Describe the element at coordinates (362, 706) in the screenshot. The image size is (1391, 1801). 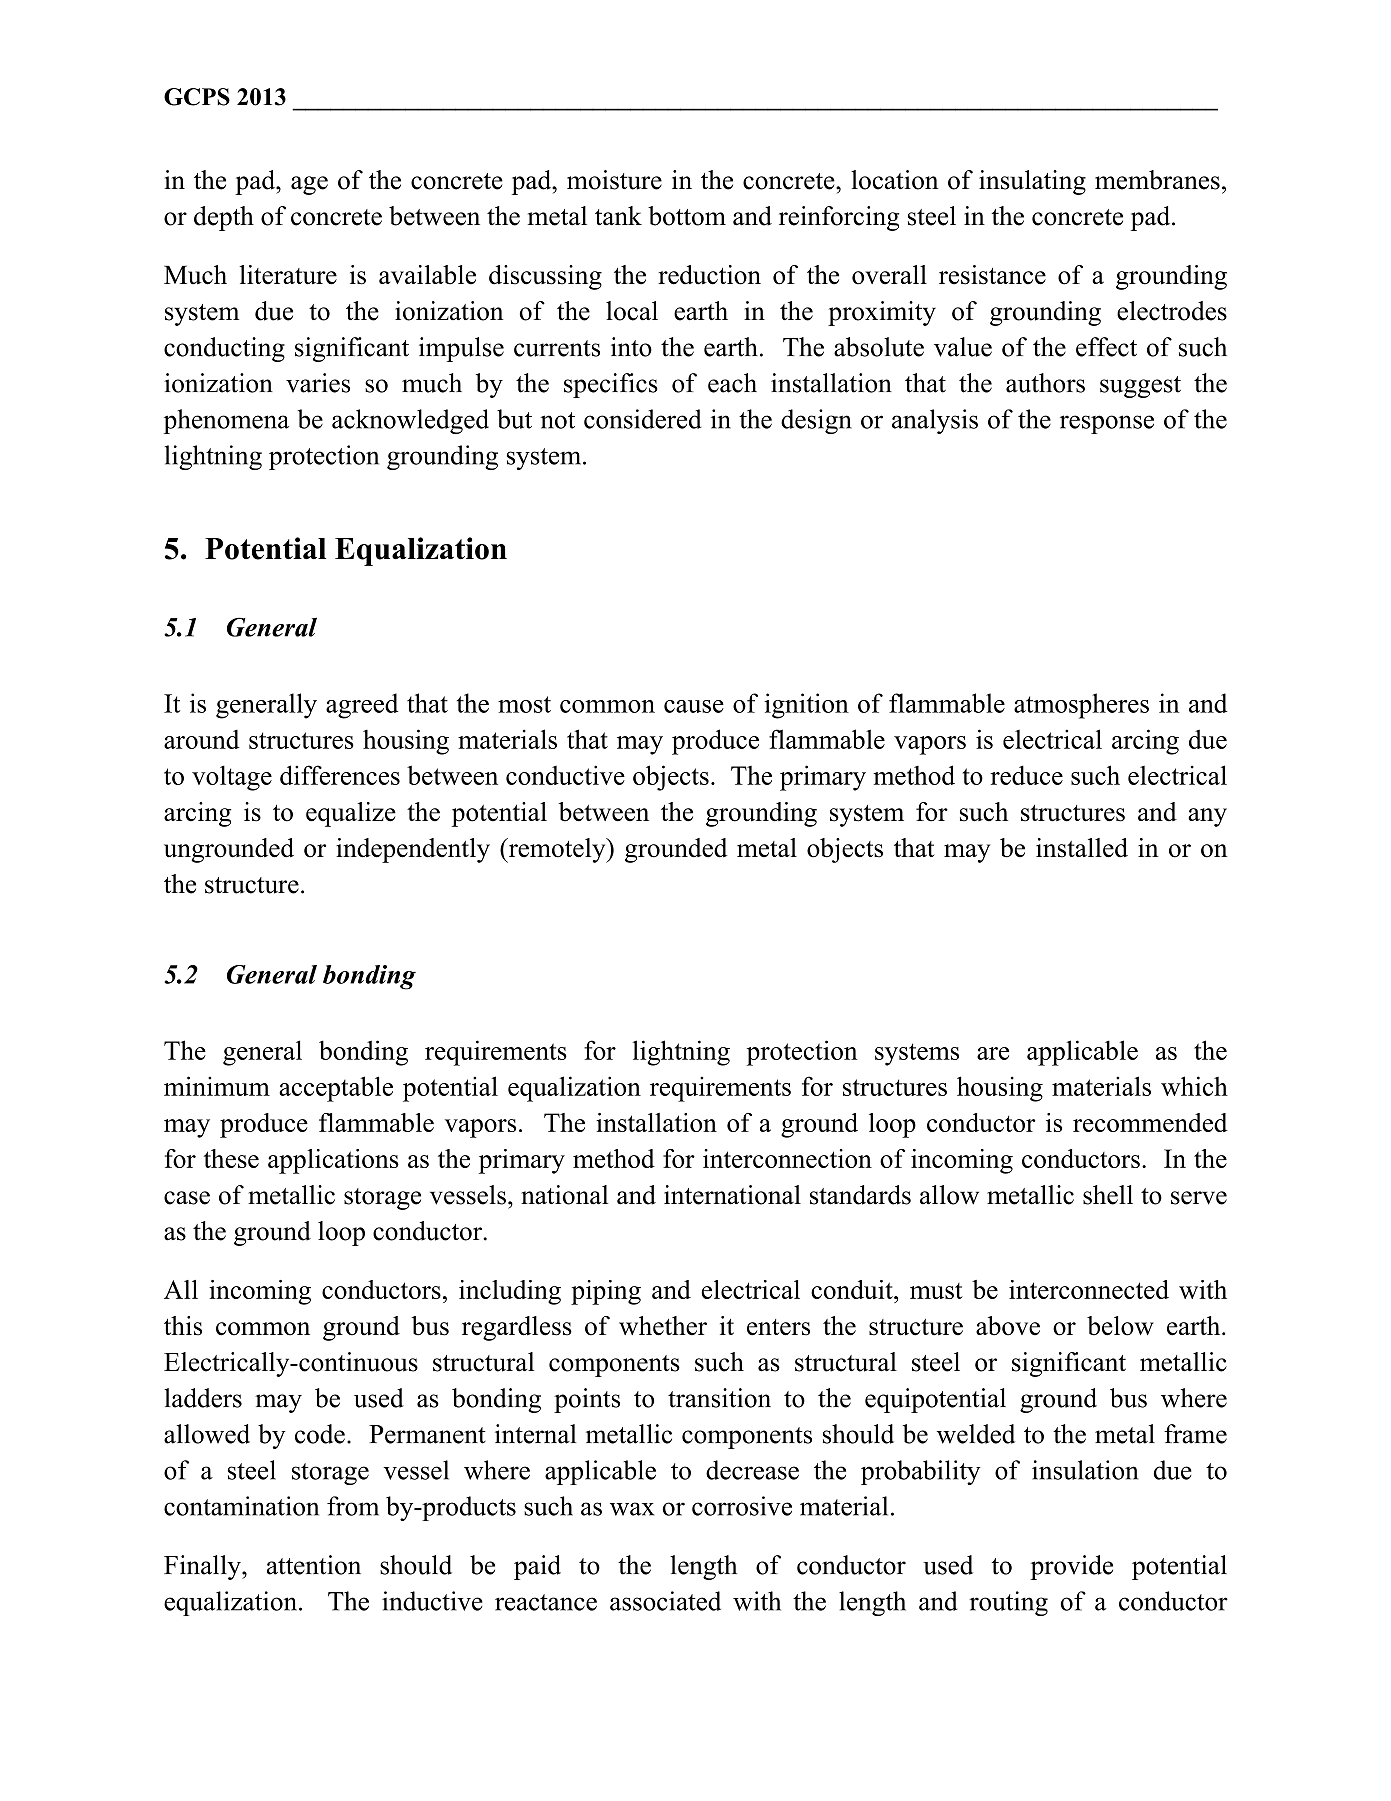
I see `agreed` at that location.
